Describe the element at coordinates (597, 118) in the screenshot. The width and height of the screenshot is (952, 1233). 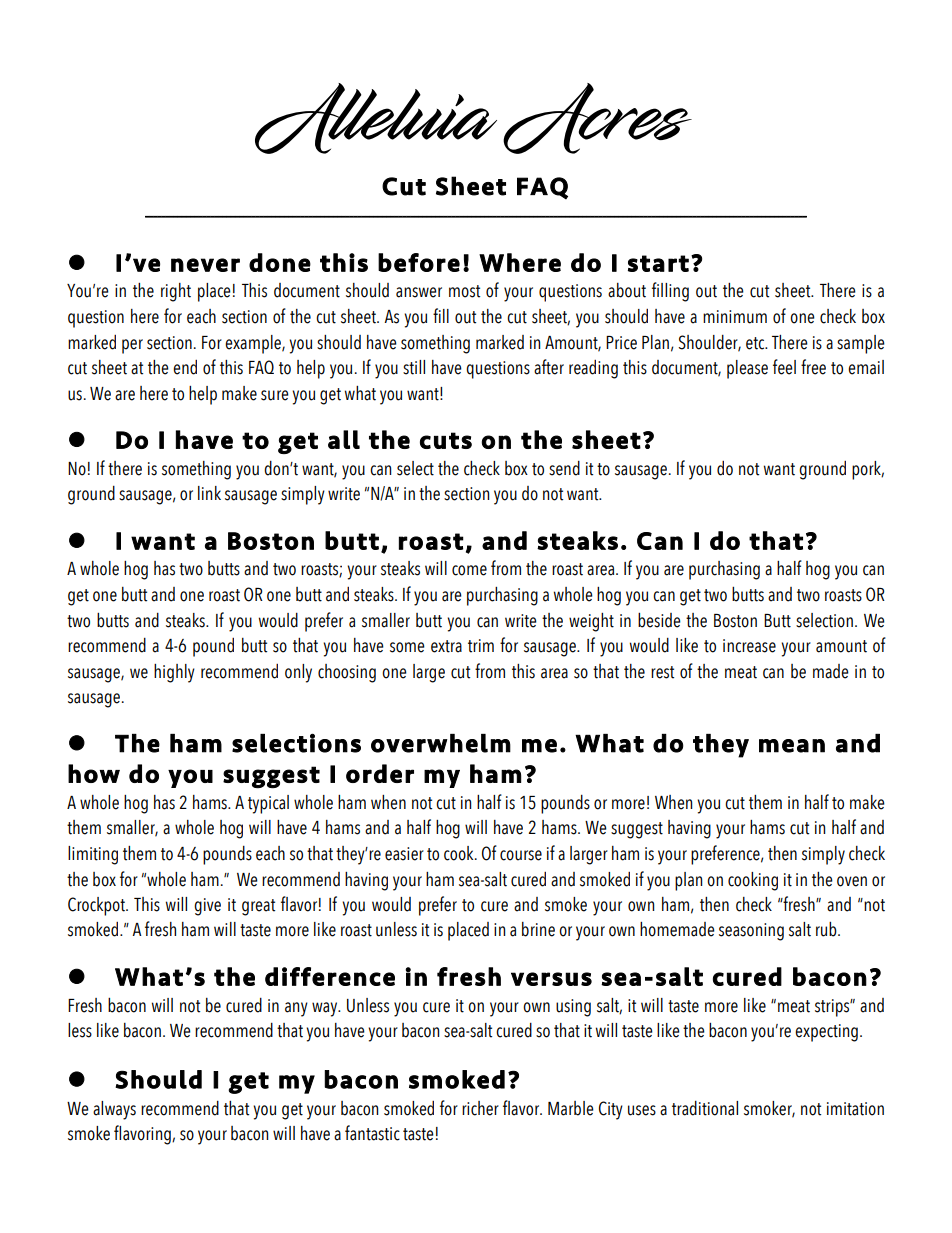
I see `Acres` at that location.
